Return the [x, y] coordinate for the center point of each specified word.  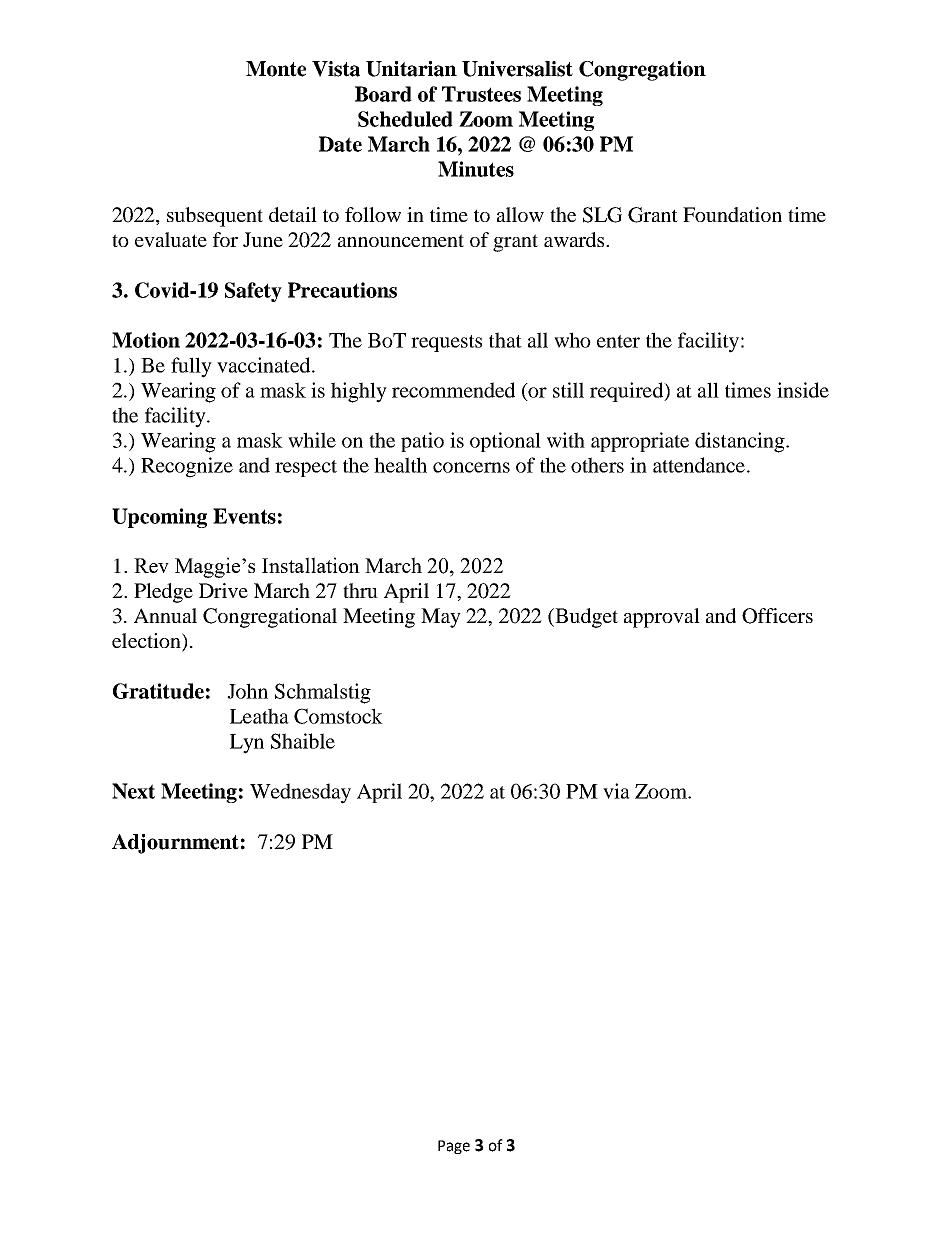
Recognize [187, 467]
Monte [276, 69]
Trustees [481, 94]
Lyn [247, 744]
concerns [471, 467]
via [616, 791]
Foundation [732, 214]
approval [662, 618]
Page [454, 1147]
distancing [741, 442]
